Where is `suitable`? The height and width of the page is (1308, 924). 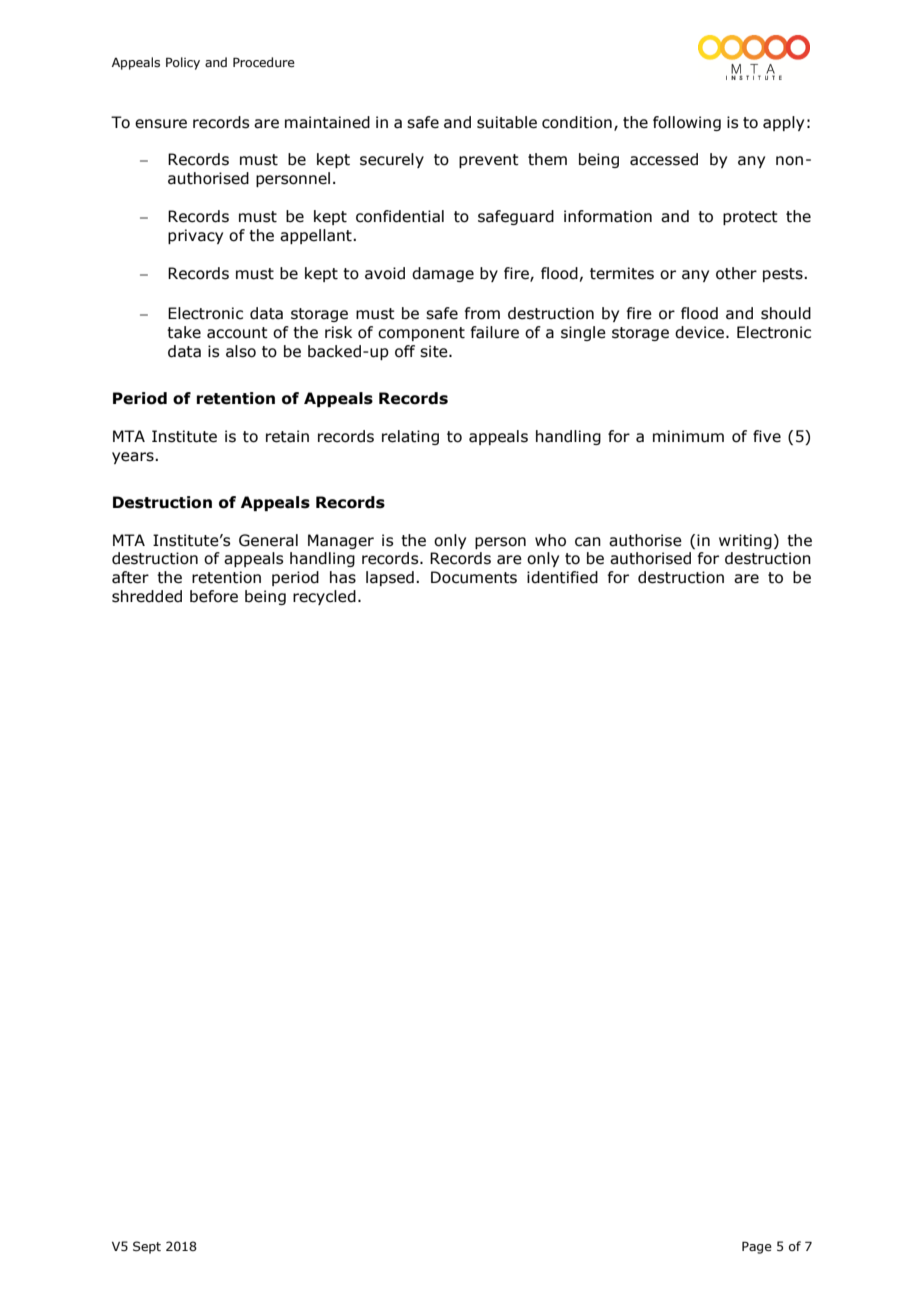 suitable is located at coordinates (507, 122).
